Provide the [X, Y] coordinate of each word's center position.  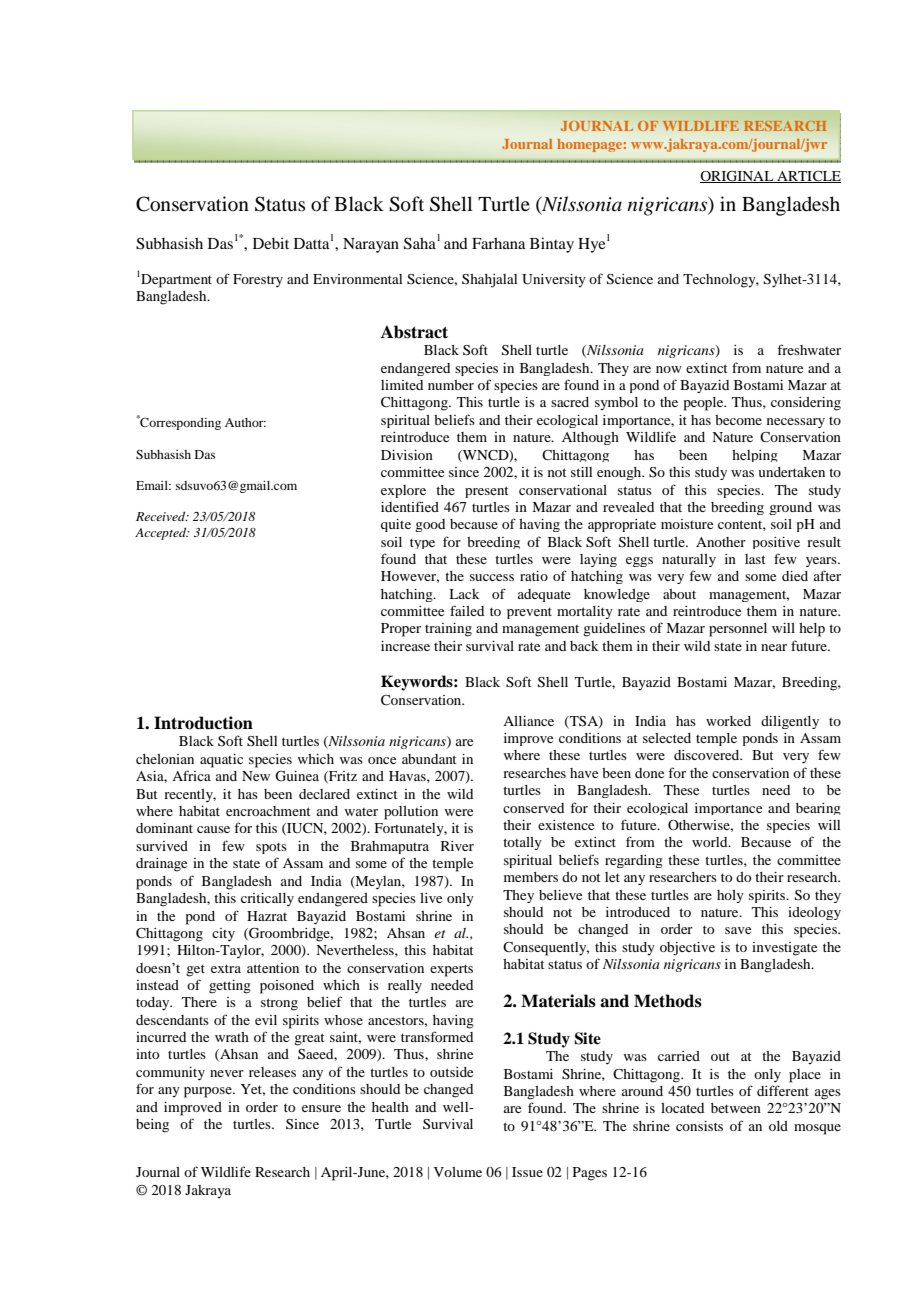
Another [721, 542]
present [487, 492]
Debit [271, 243]
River [457, 846]
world [711, 842]
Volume [458, 1172]
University [554, 281]
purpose [209, 1092]
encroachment [268, 811]
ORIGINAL [738, 177]
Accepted [162, 533]
